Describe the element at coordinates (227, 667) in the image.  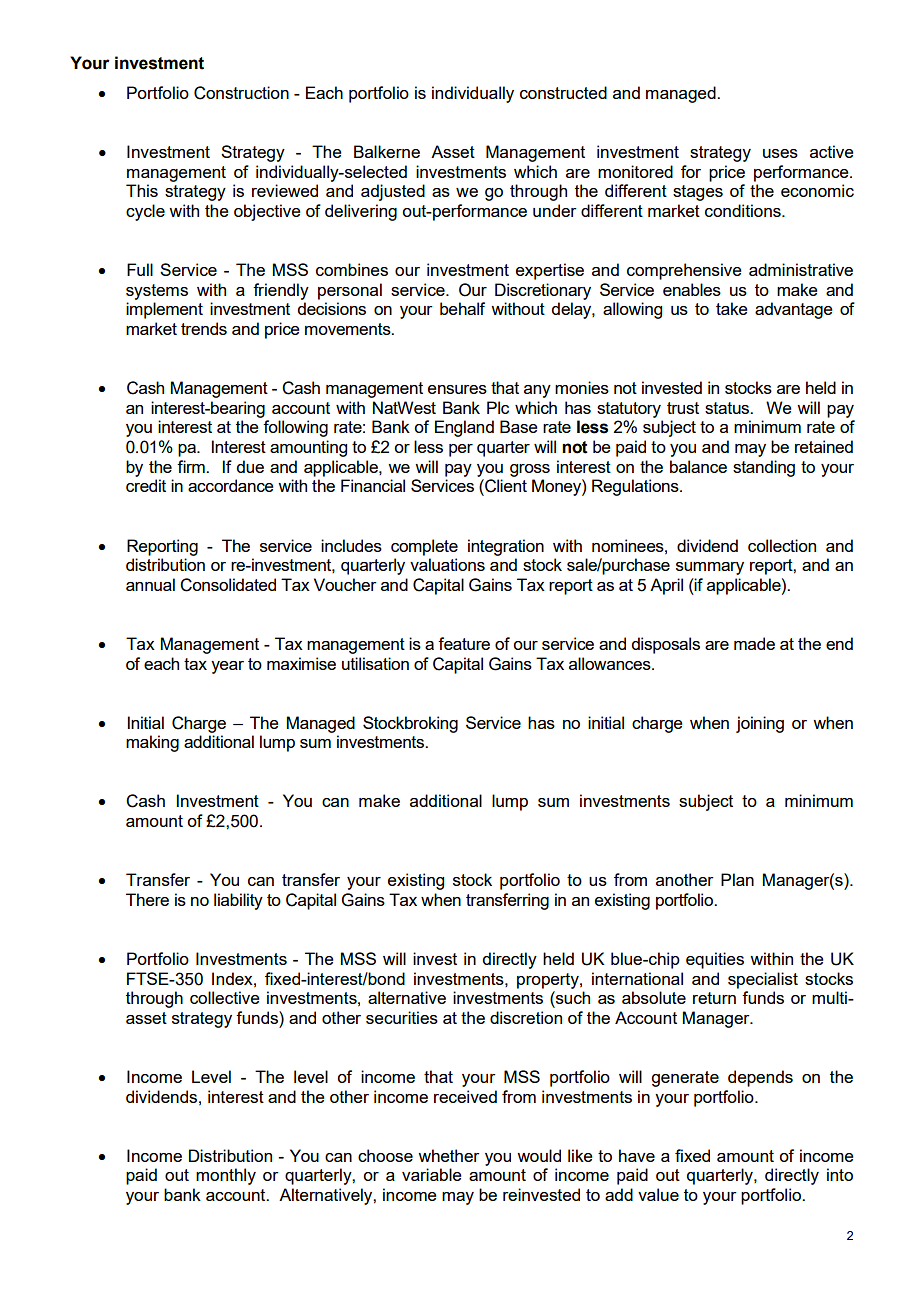
I see `year` at that location.
